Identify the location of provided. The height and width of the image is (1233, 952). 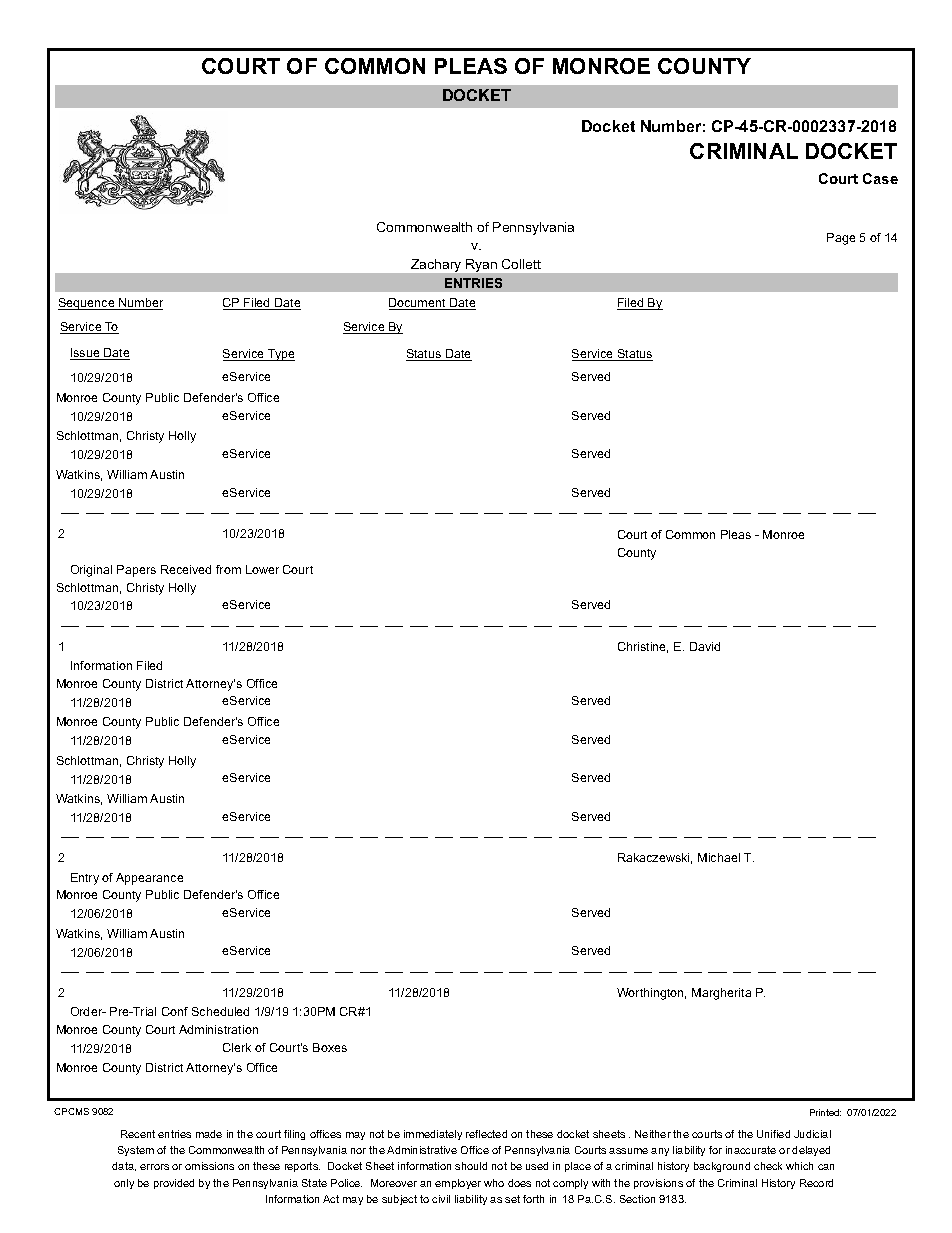
(174, 1184).
